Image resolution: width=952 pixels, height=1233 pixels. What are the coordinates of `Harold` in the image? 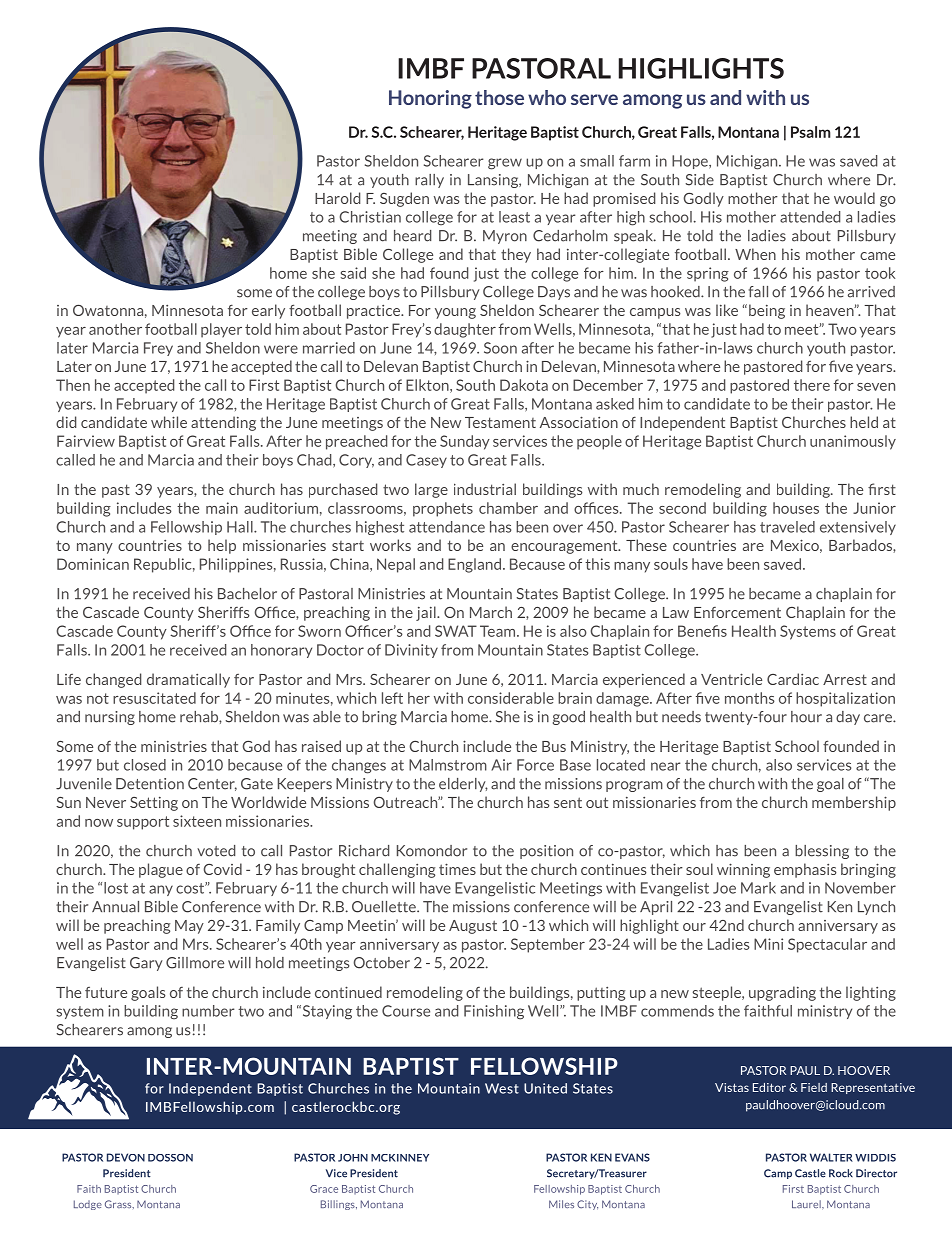 It's located at (337, 198).
